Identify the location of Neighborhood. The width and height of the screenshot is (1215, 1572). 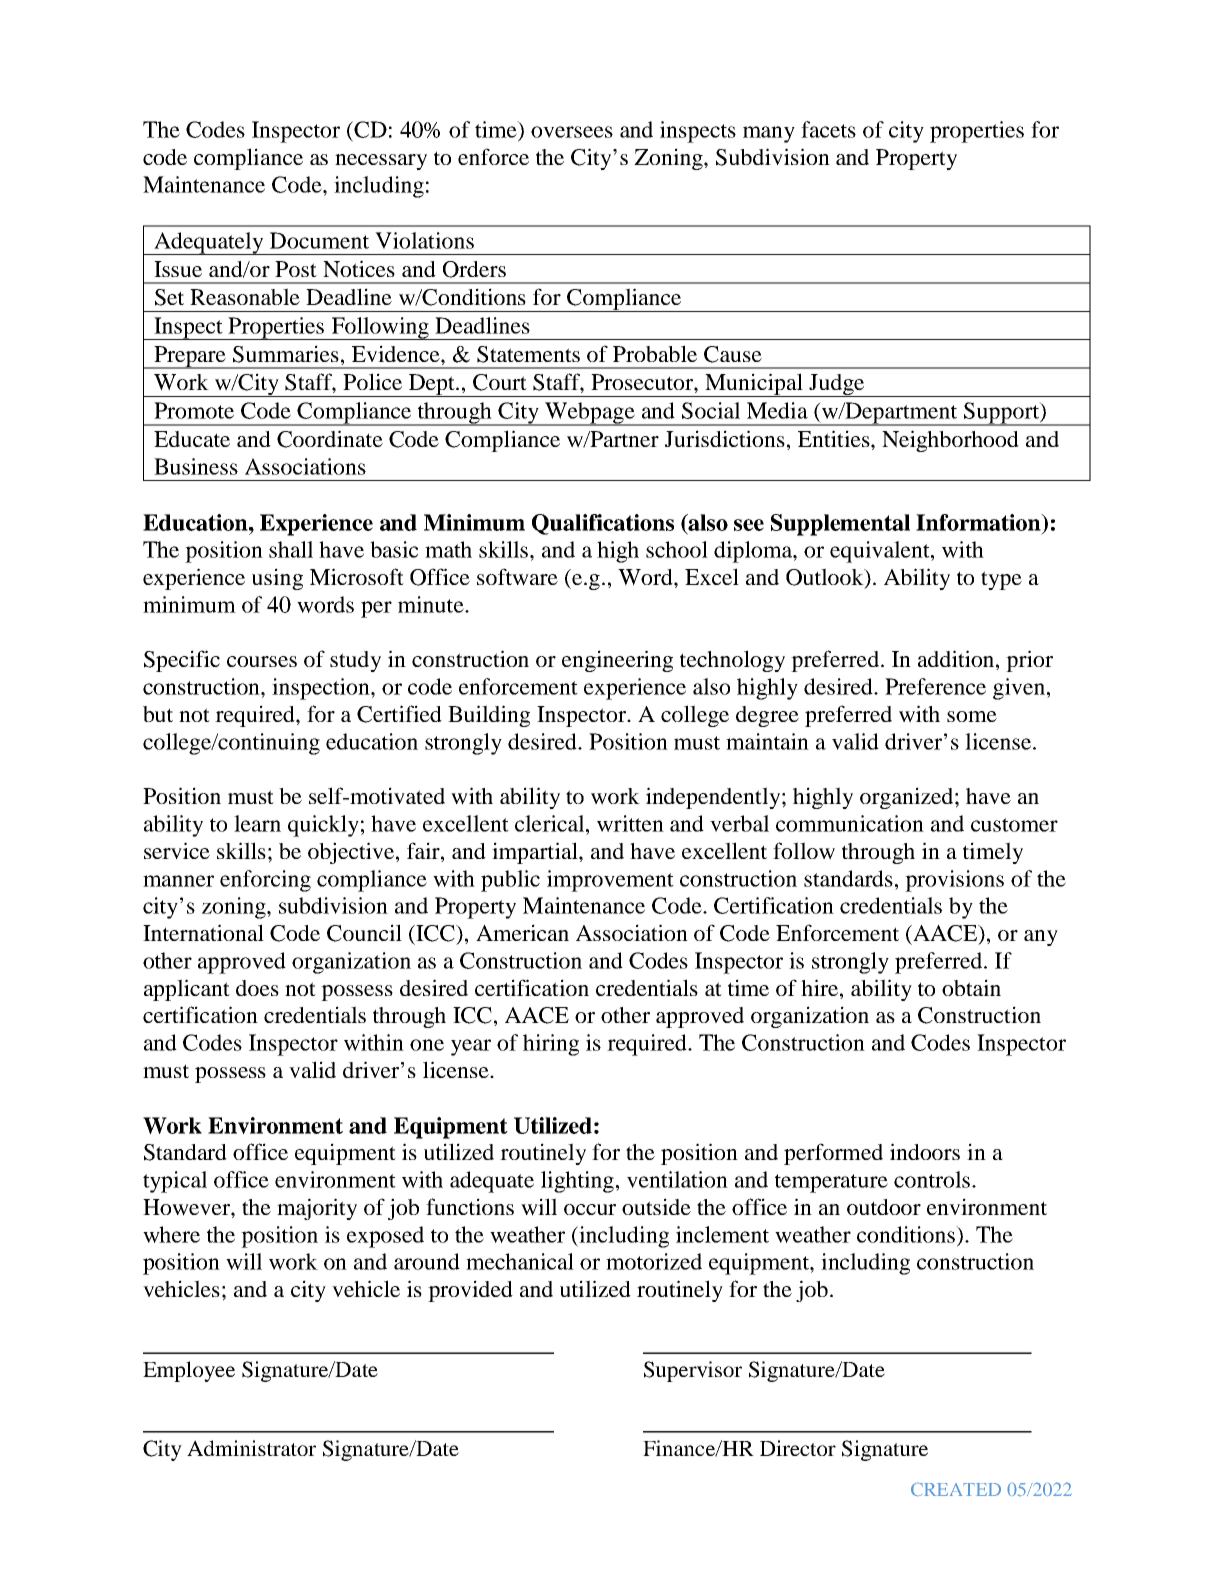
(950, 441).
